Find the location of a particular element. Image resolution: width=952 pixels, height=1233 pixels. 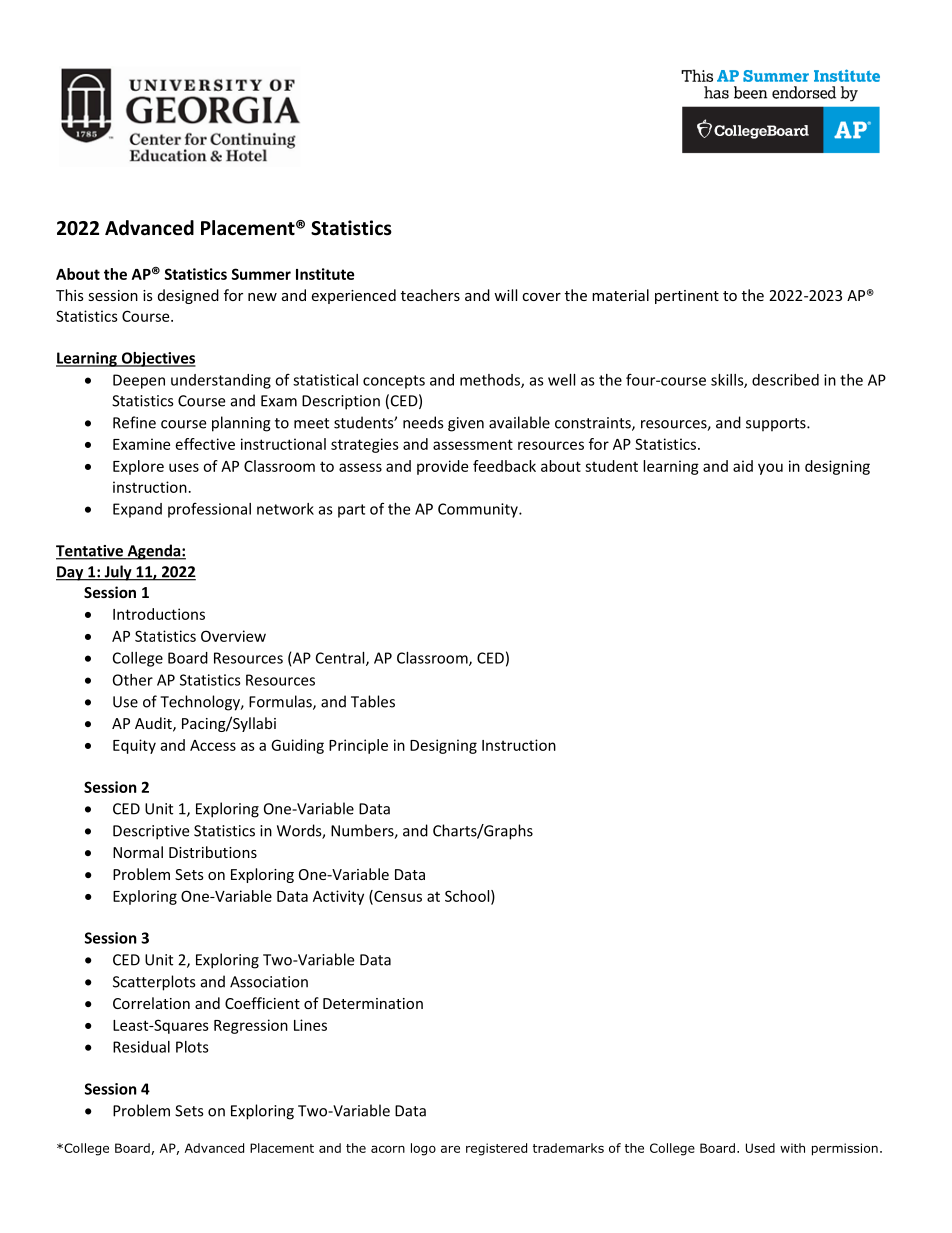

teachers is located at coordinates (430, 295).
